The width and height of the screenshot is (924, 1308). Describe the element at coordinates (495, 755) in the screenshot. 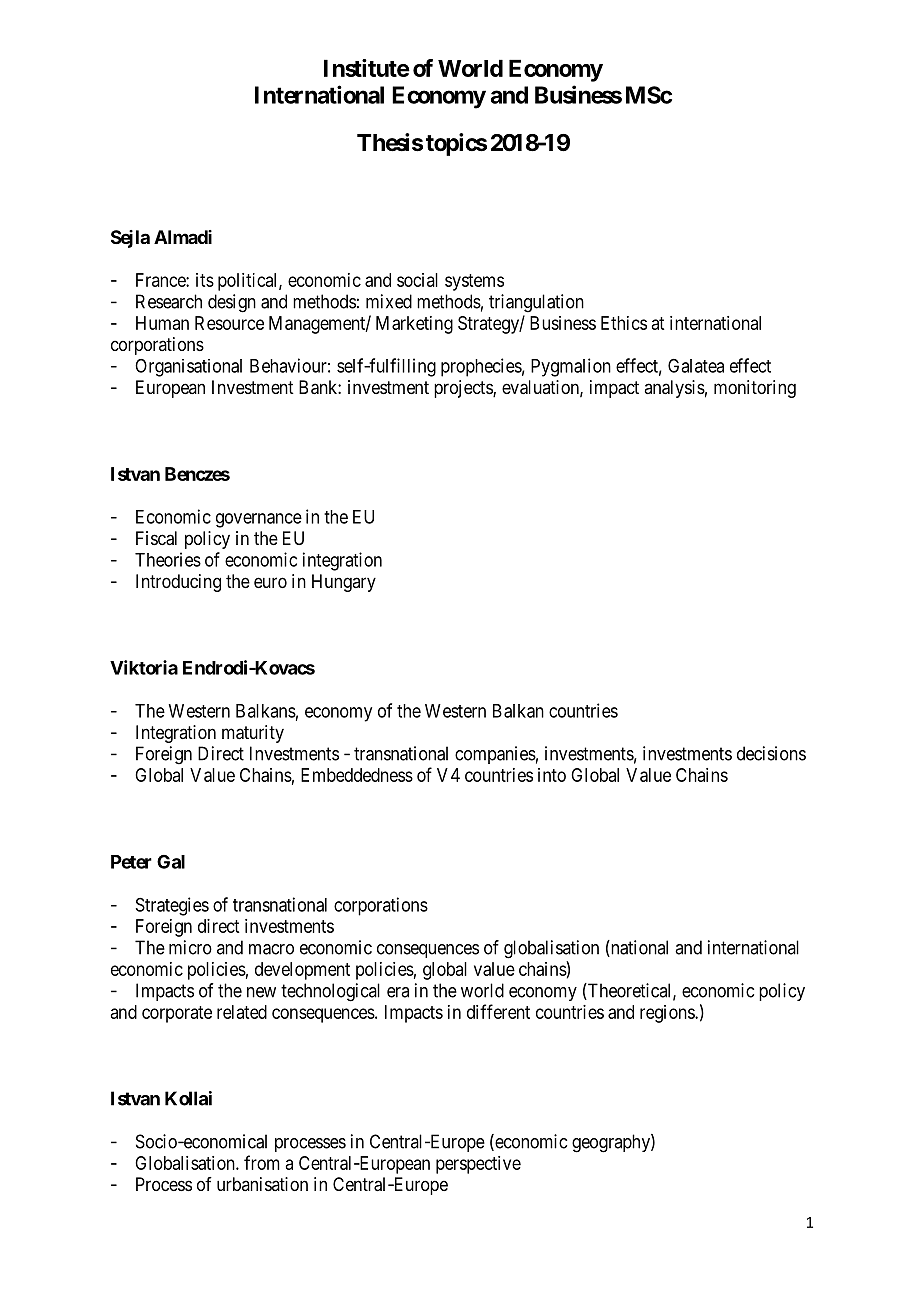

I see `companies` at that location.
